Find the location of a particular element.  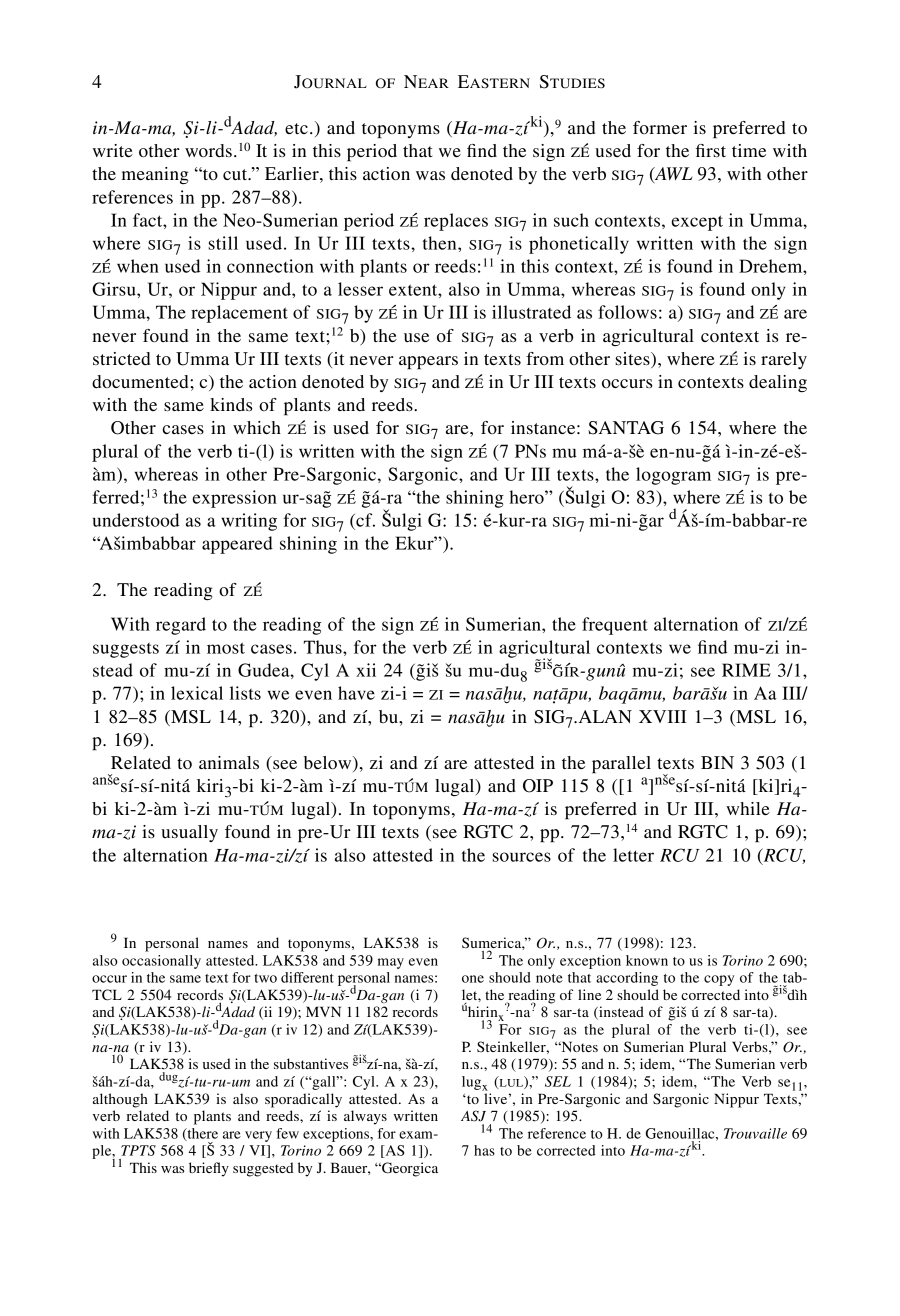

very is located at coordinates (258, 1136).
